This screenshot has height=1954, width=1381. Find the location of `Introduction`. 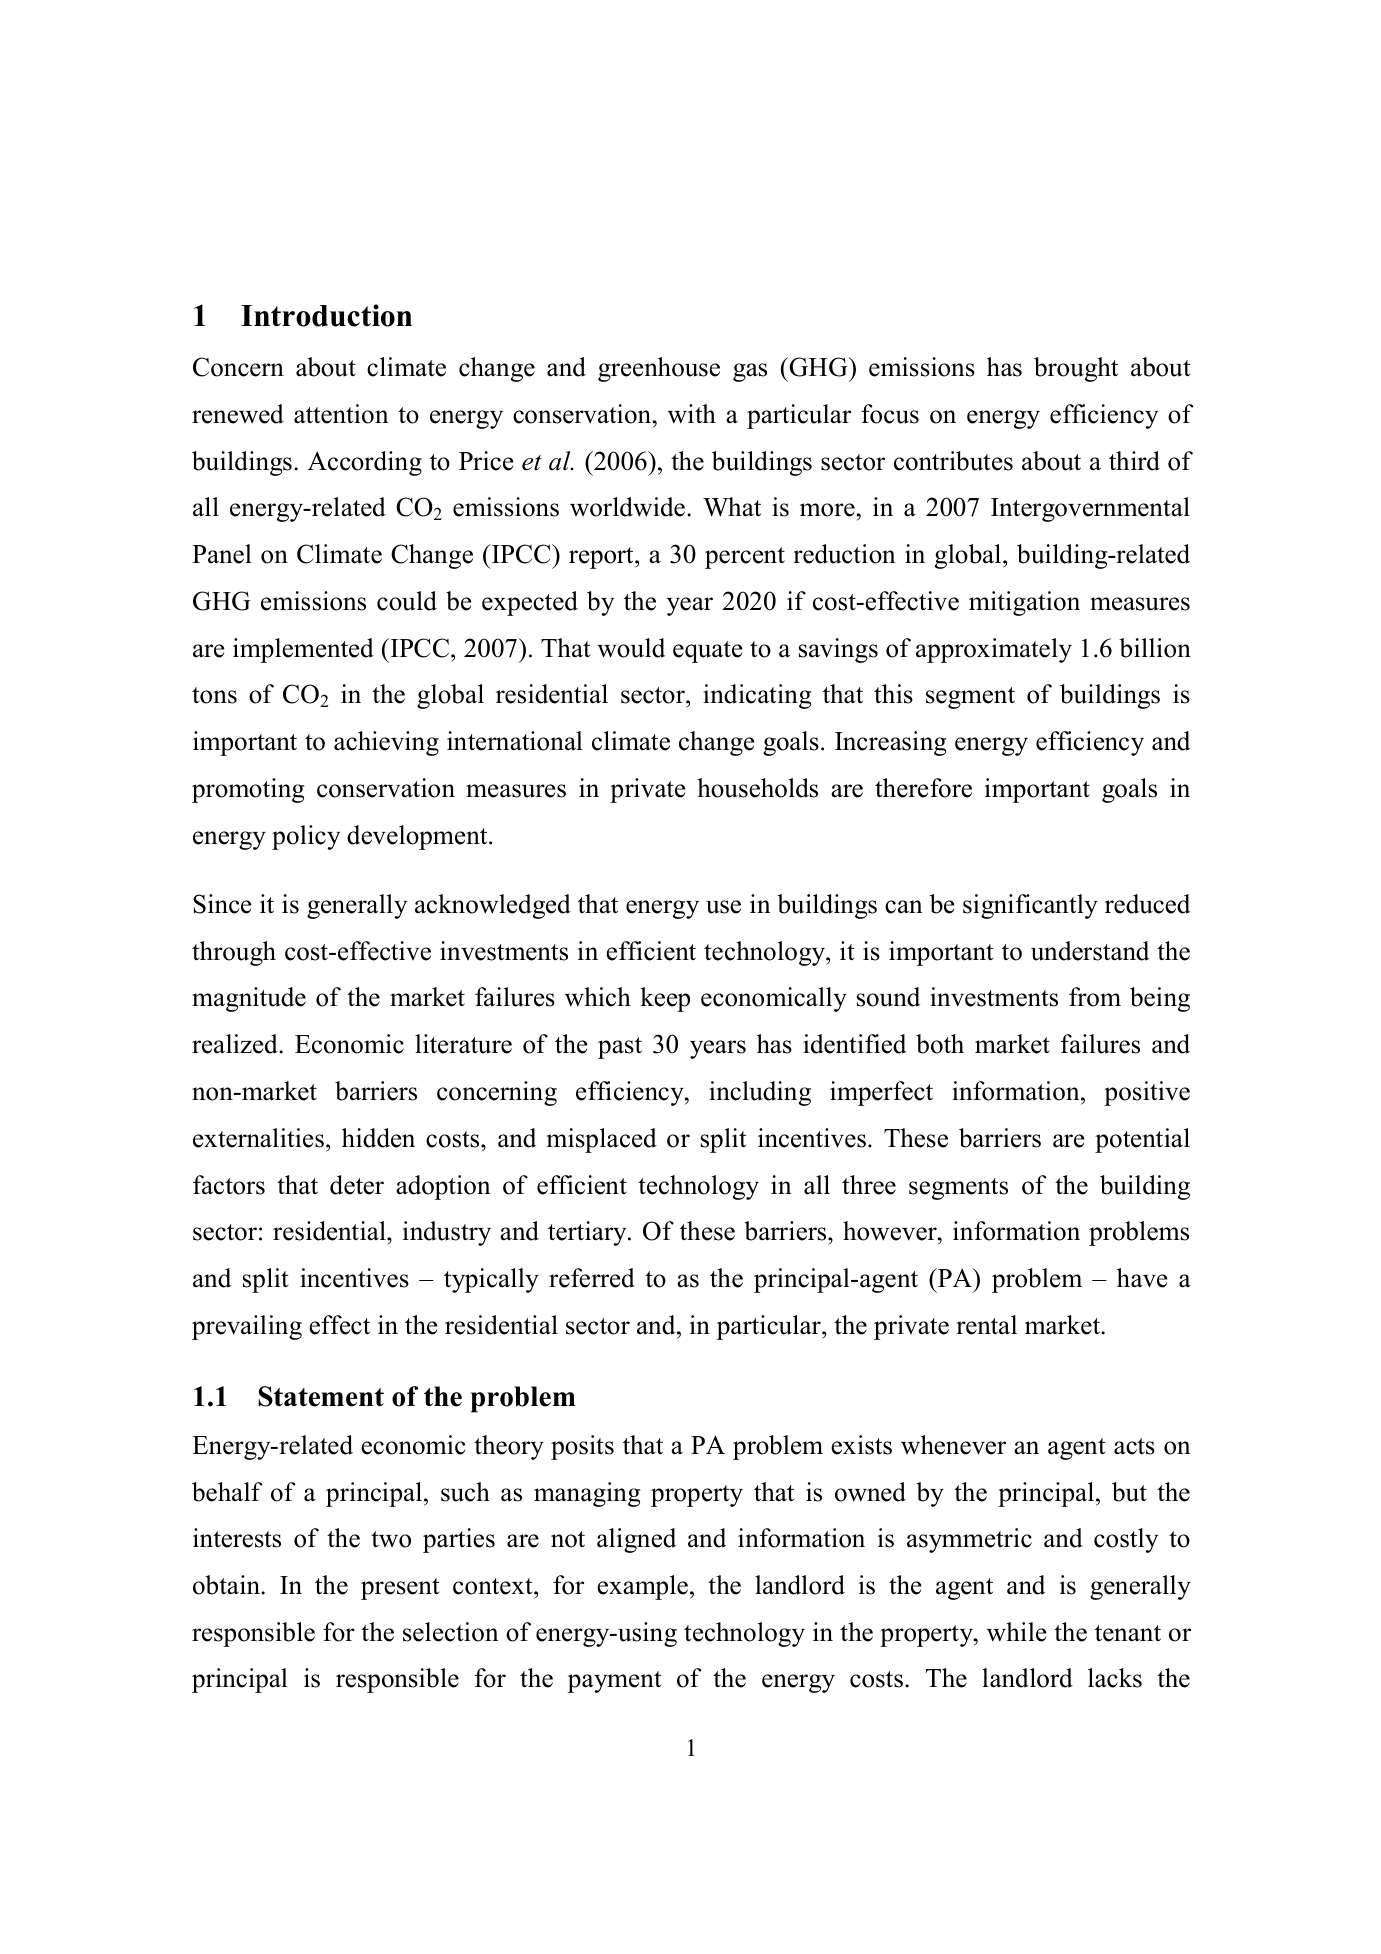

Introduction is located at coordinates (326, 315).
